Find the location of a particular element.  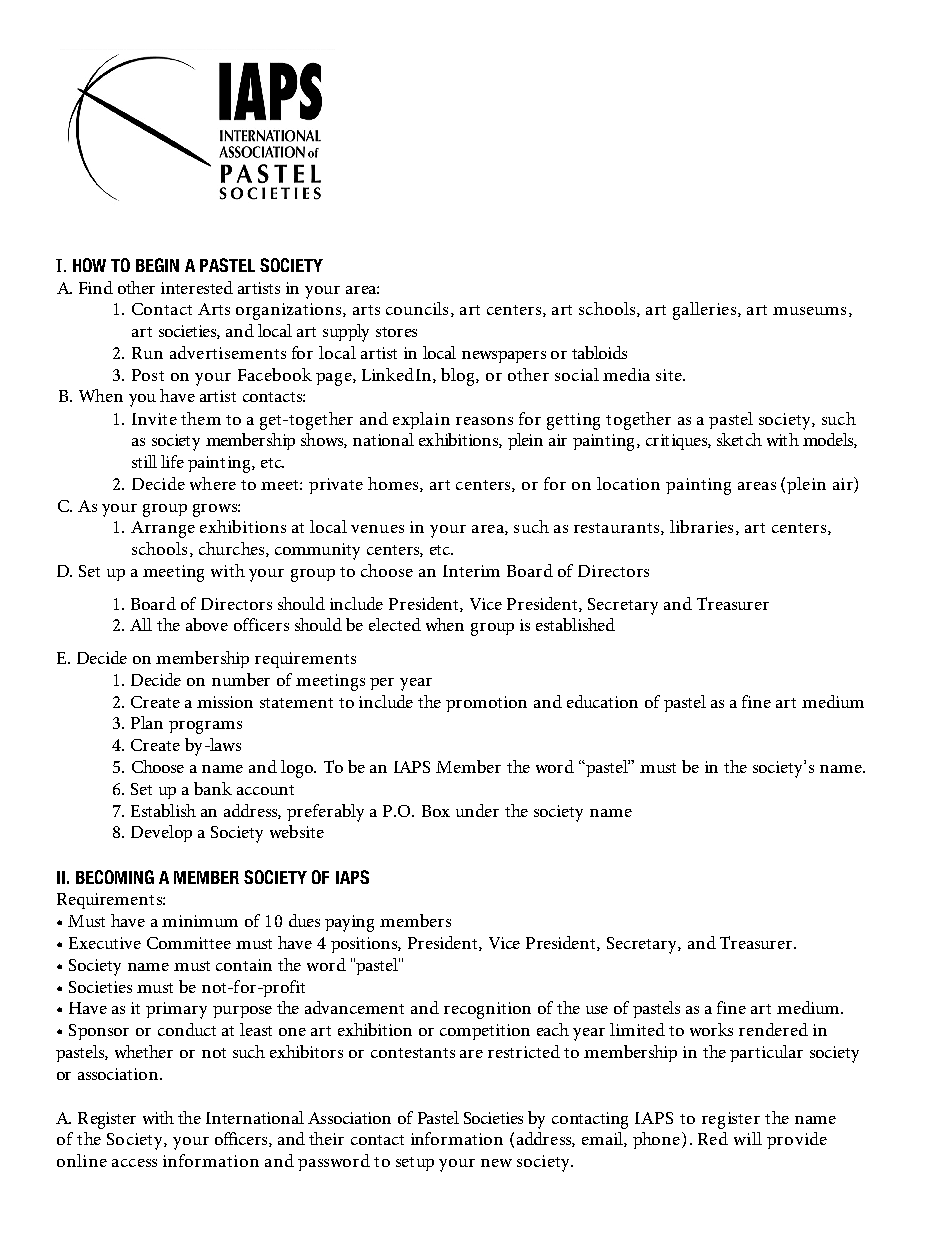

councils is located at coordinates (417, 308).
